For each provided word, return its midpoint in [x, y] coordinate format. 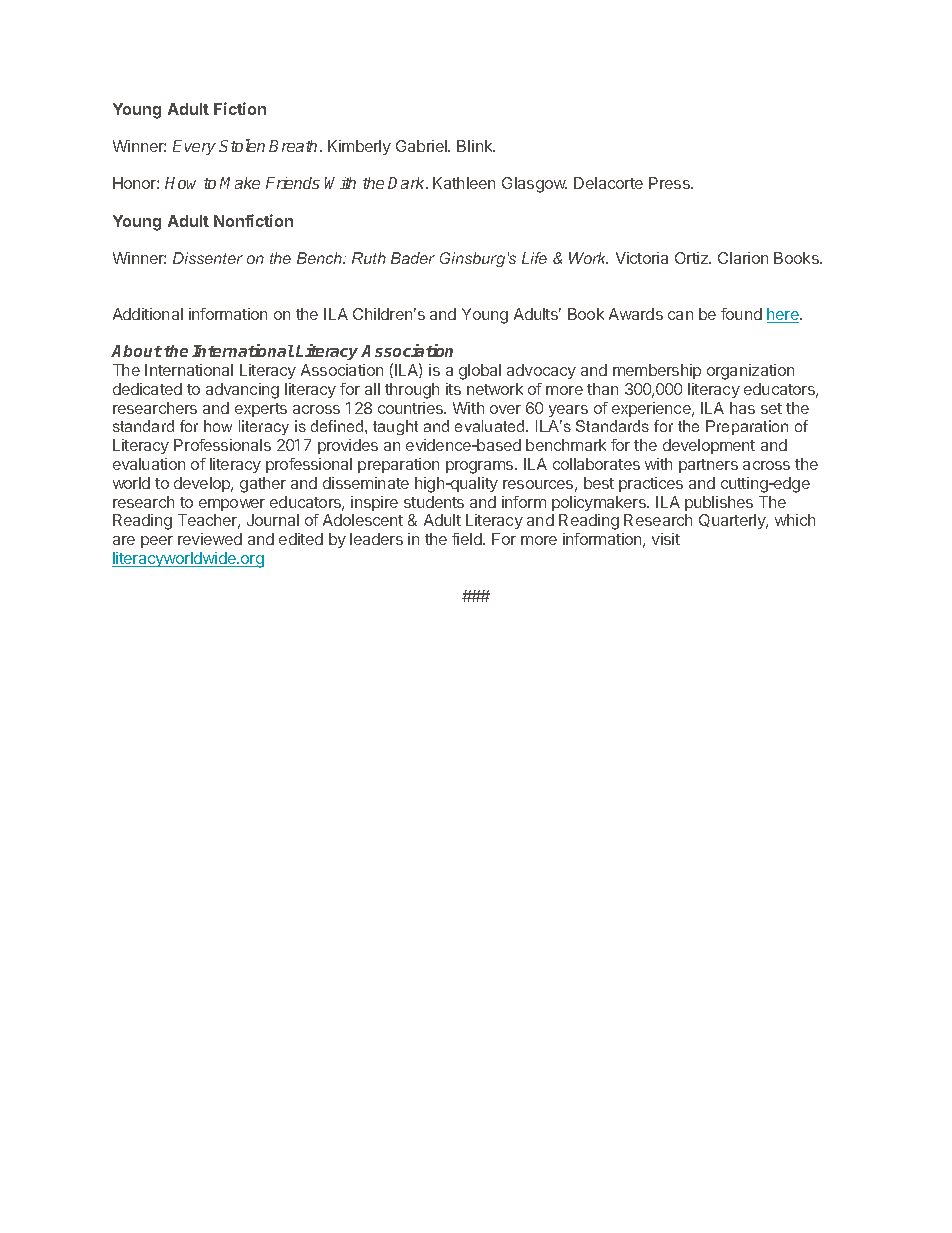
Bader [413, 258]
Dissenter [208, 258]
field [468, 539]
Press [670, 183]
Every [194, 147]
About [136, 351]
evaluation [149, 464]
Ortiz [693, 258]
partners [708, 466]
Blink [476, 146]
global [480, 372]
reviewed [210, 539]
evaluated [491, 426]
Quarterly [733, 521]
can [680, 315]
